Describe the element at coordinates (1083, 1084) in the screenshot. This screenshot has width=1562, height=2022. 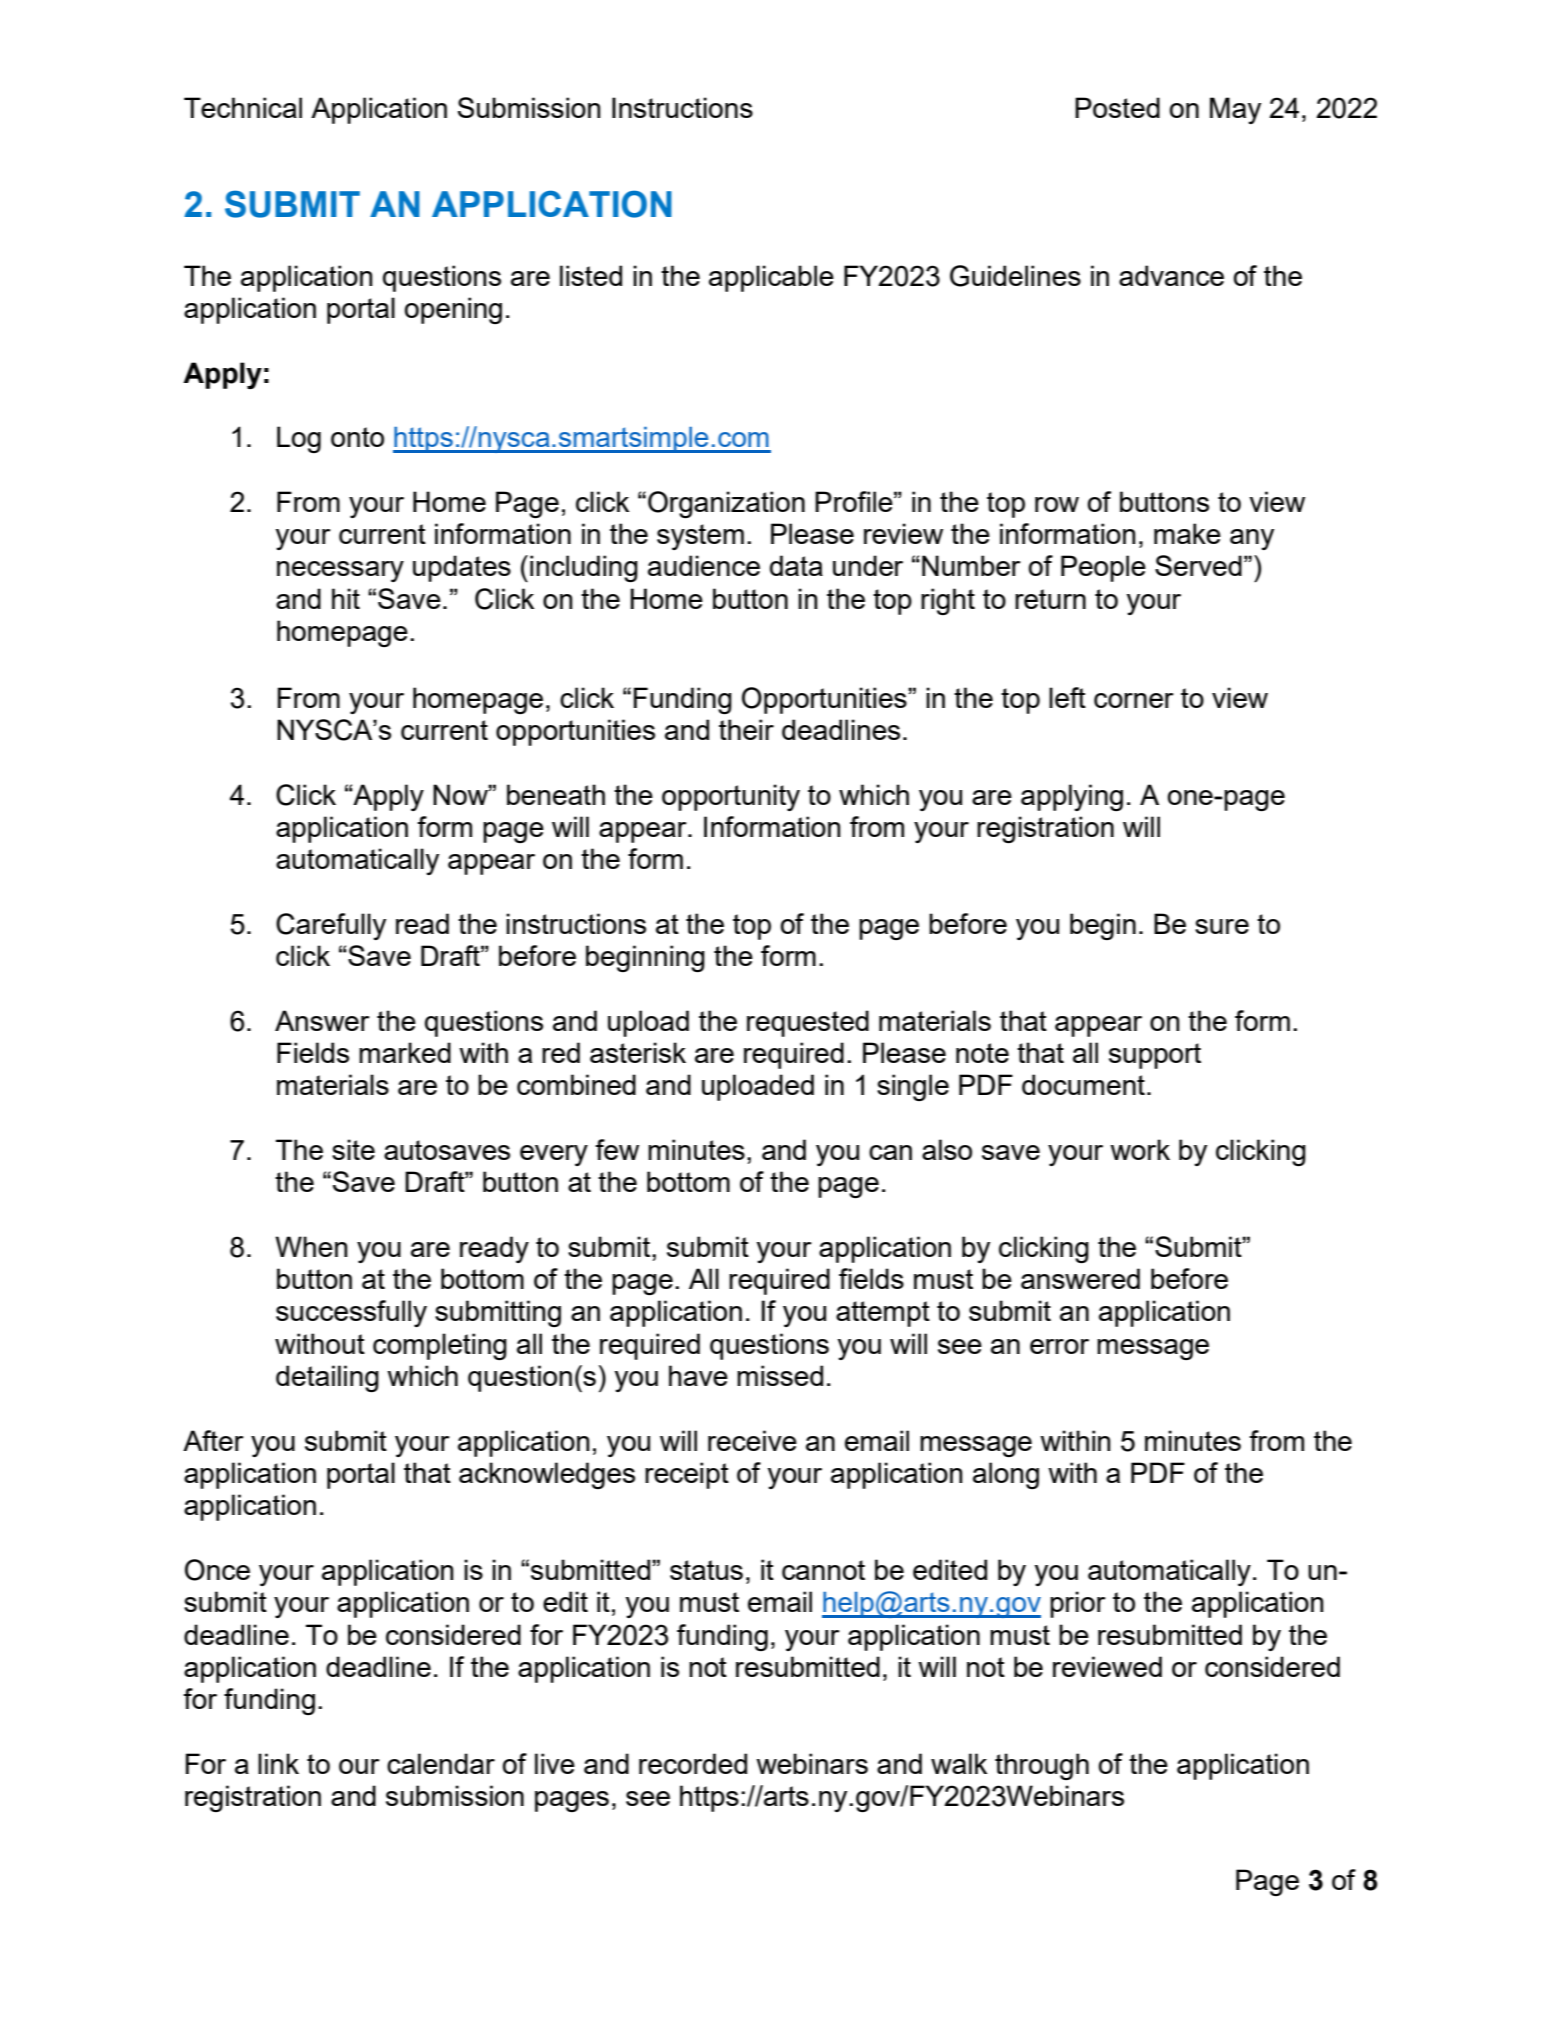
I see `document` at that location.
